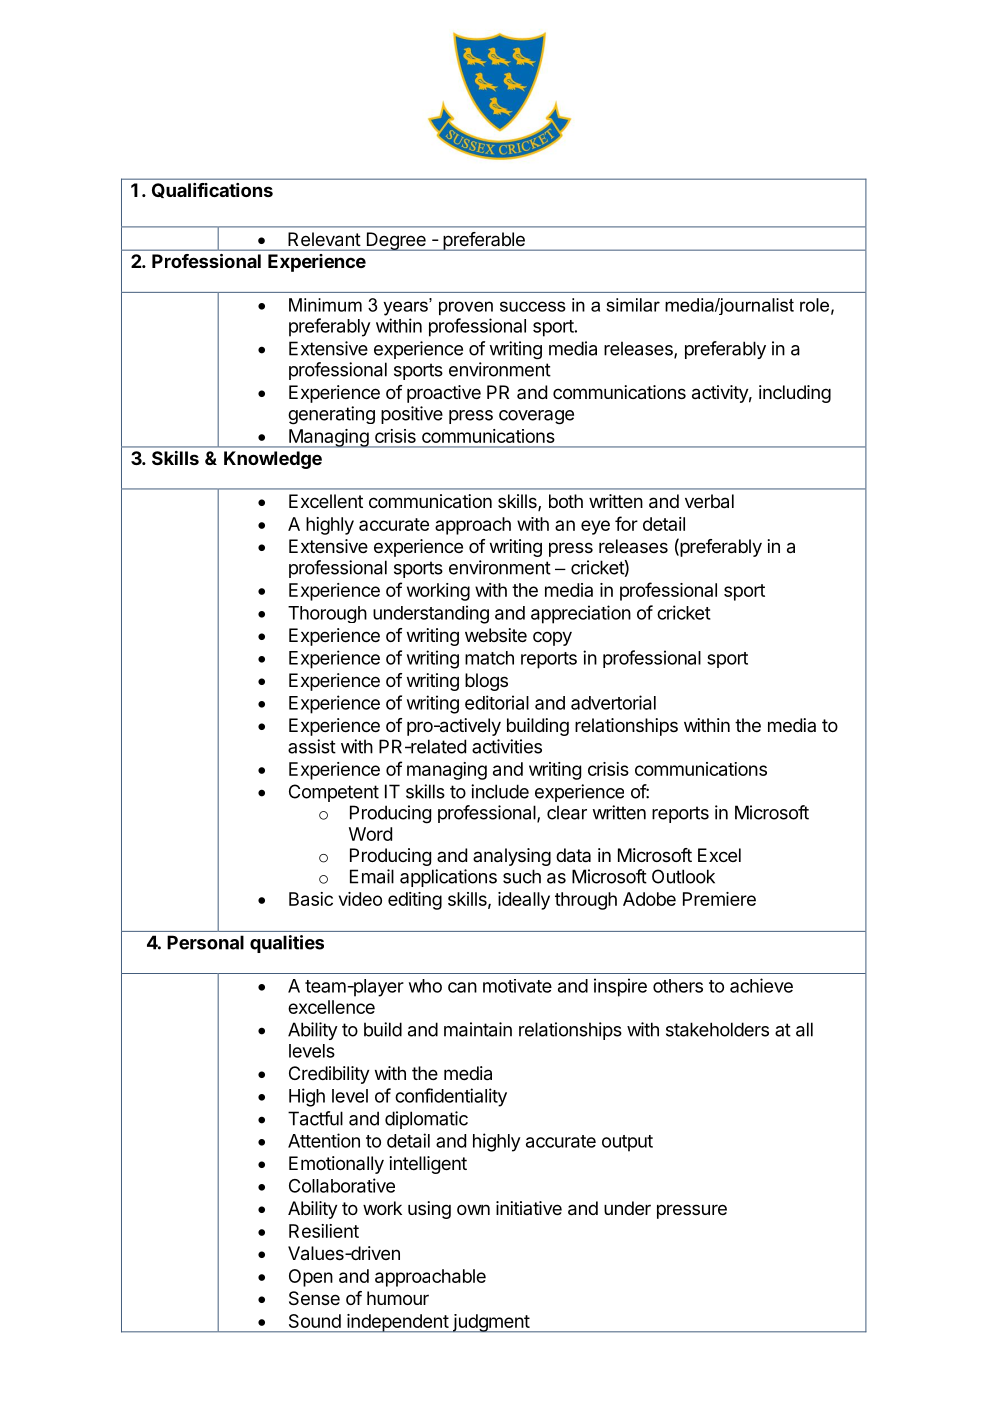 This page has height=1415, width=1000. What do you see at coordinates (311, 1278) in the page?
I see `Open` at bounding box center [311, 1278].
